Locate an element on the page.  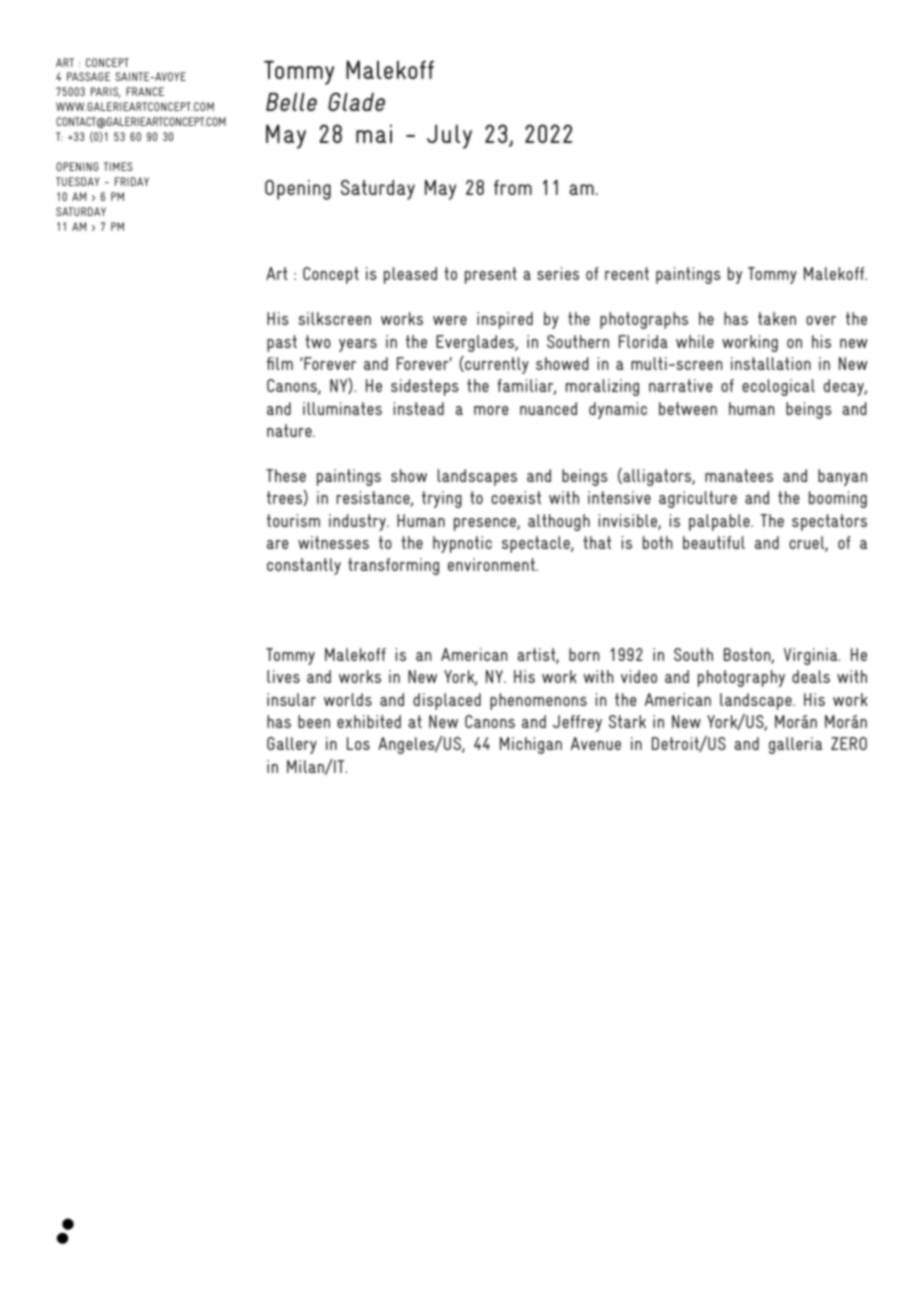
environment is located at coordinates (492, 564).
